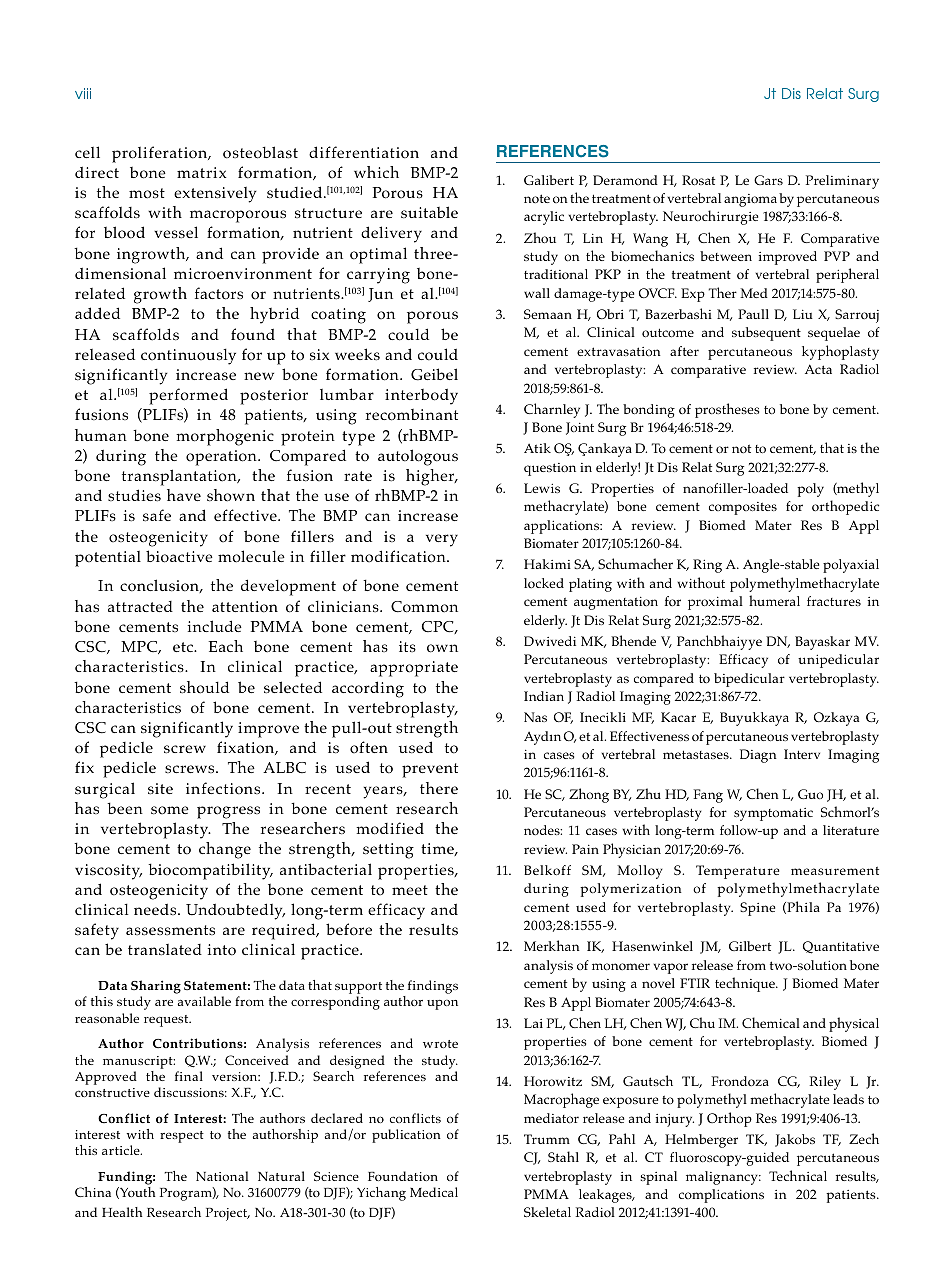 The height and width of the screenshot is (1288, 945). I want to click on proliferation, so click(161, 154).
